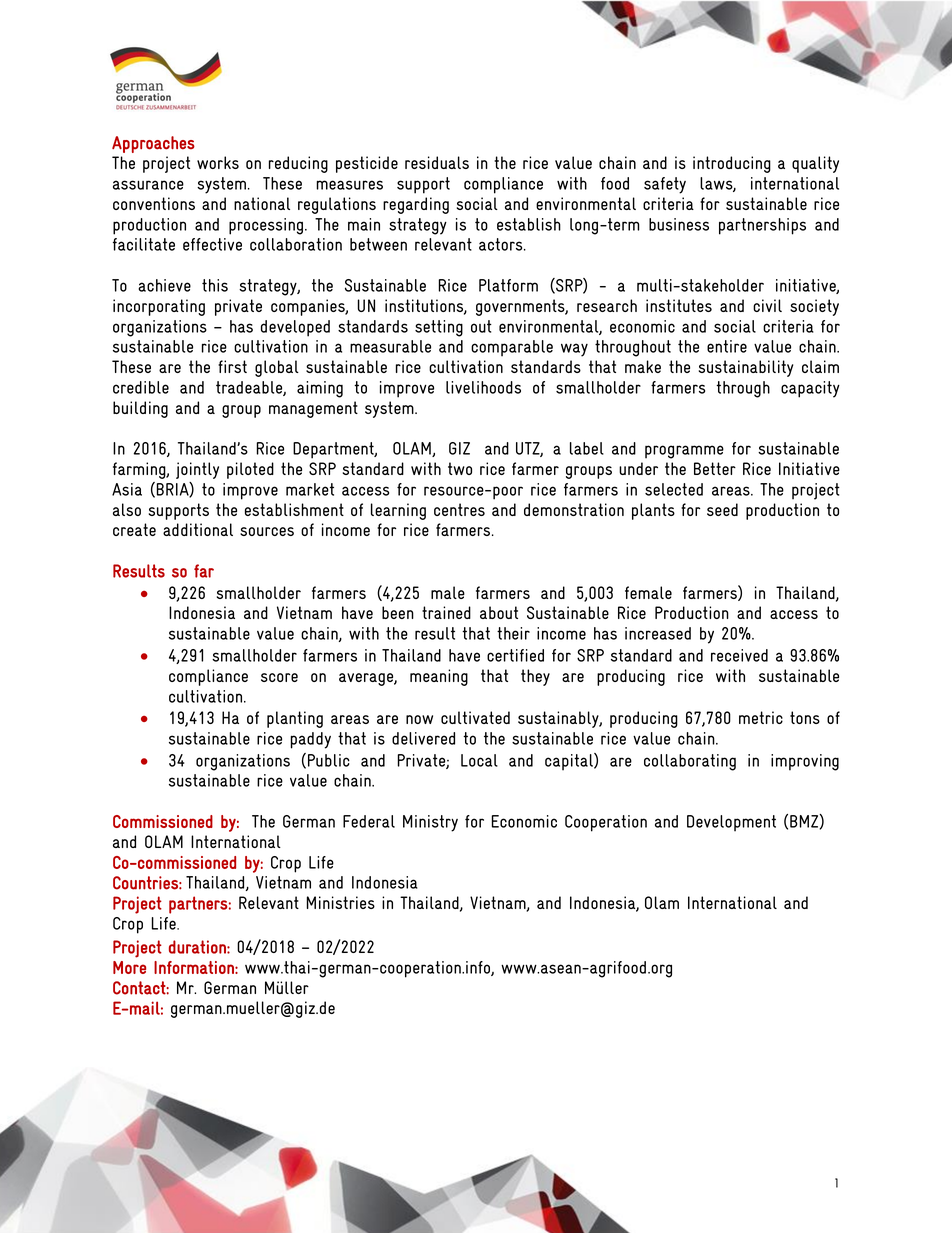  Describe the element at coordinates (459, 509) in the screenshot. I see `centres` at that location.
